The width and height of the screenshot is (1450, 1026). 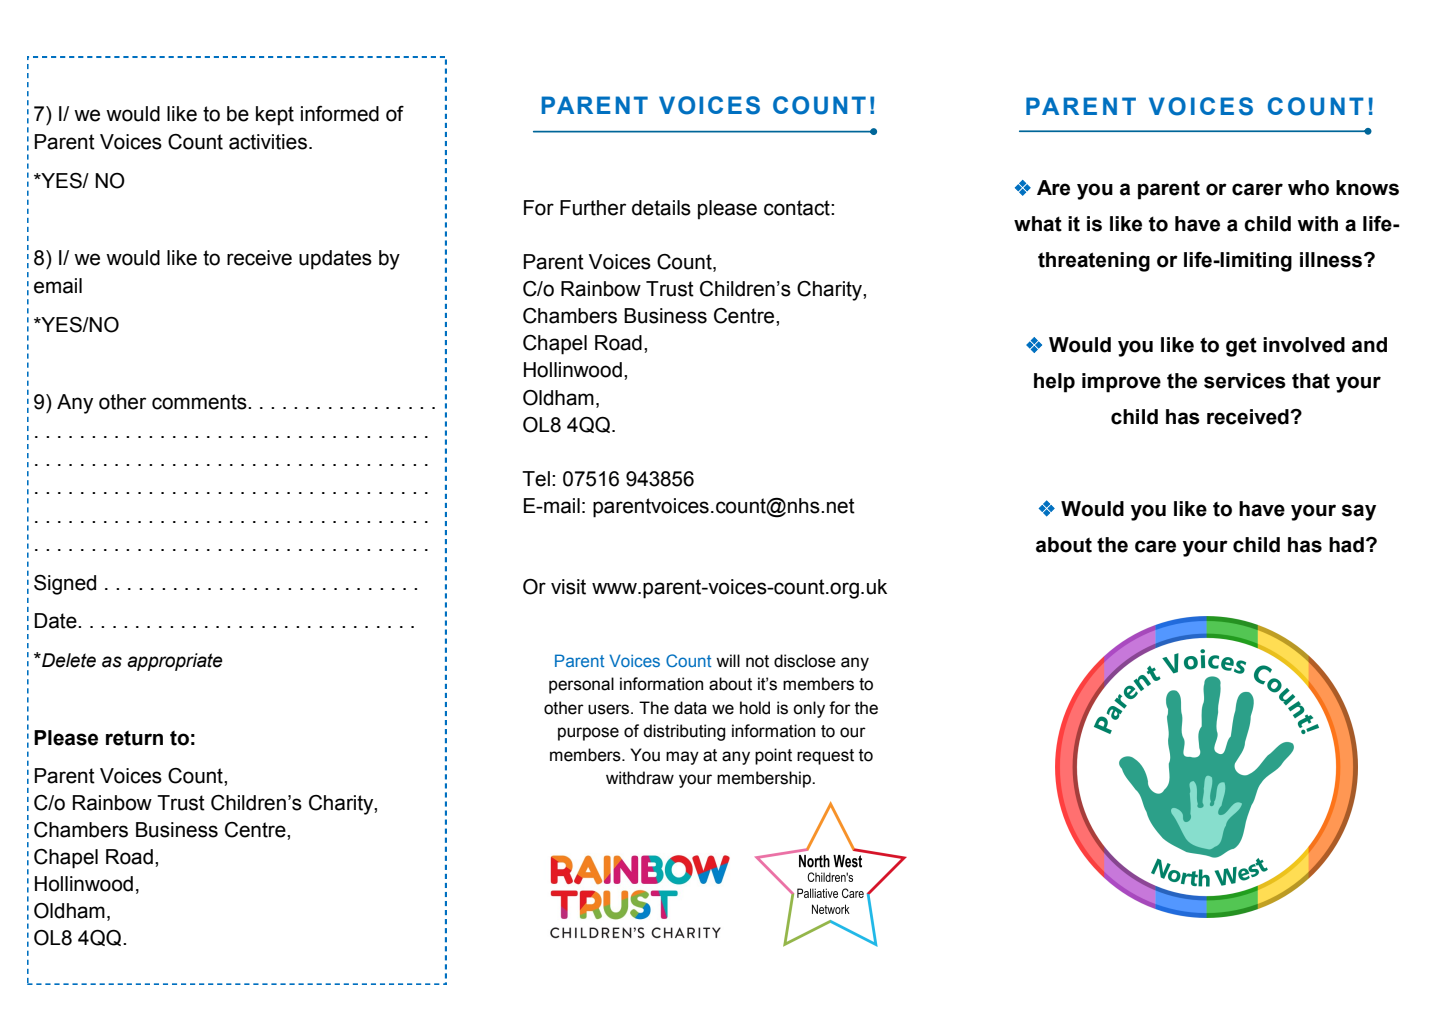 I want to click on services, so click(x=1245, y=381).
